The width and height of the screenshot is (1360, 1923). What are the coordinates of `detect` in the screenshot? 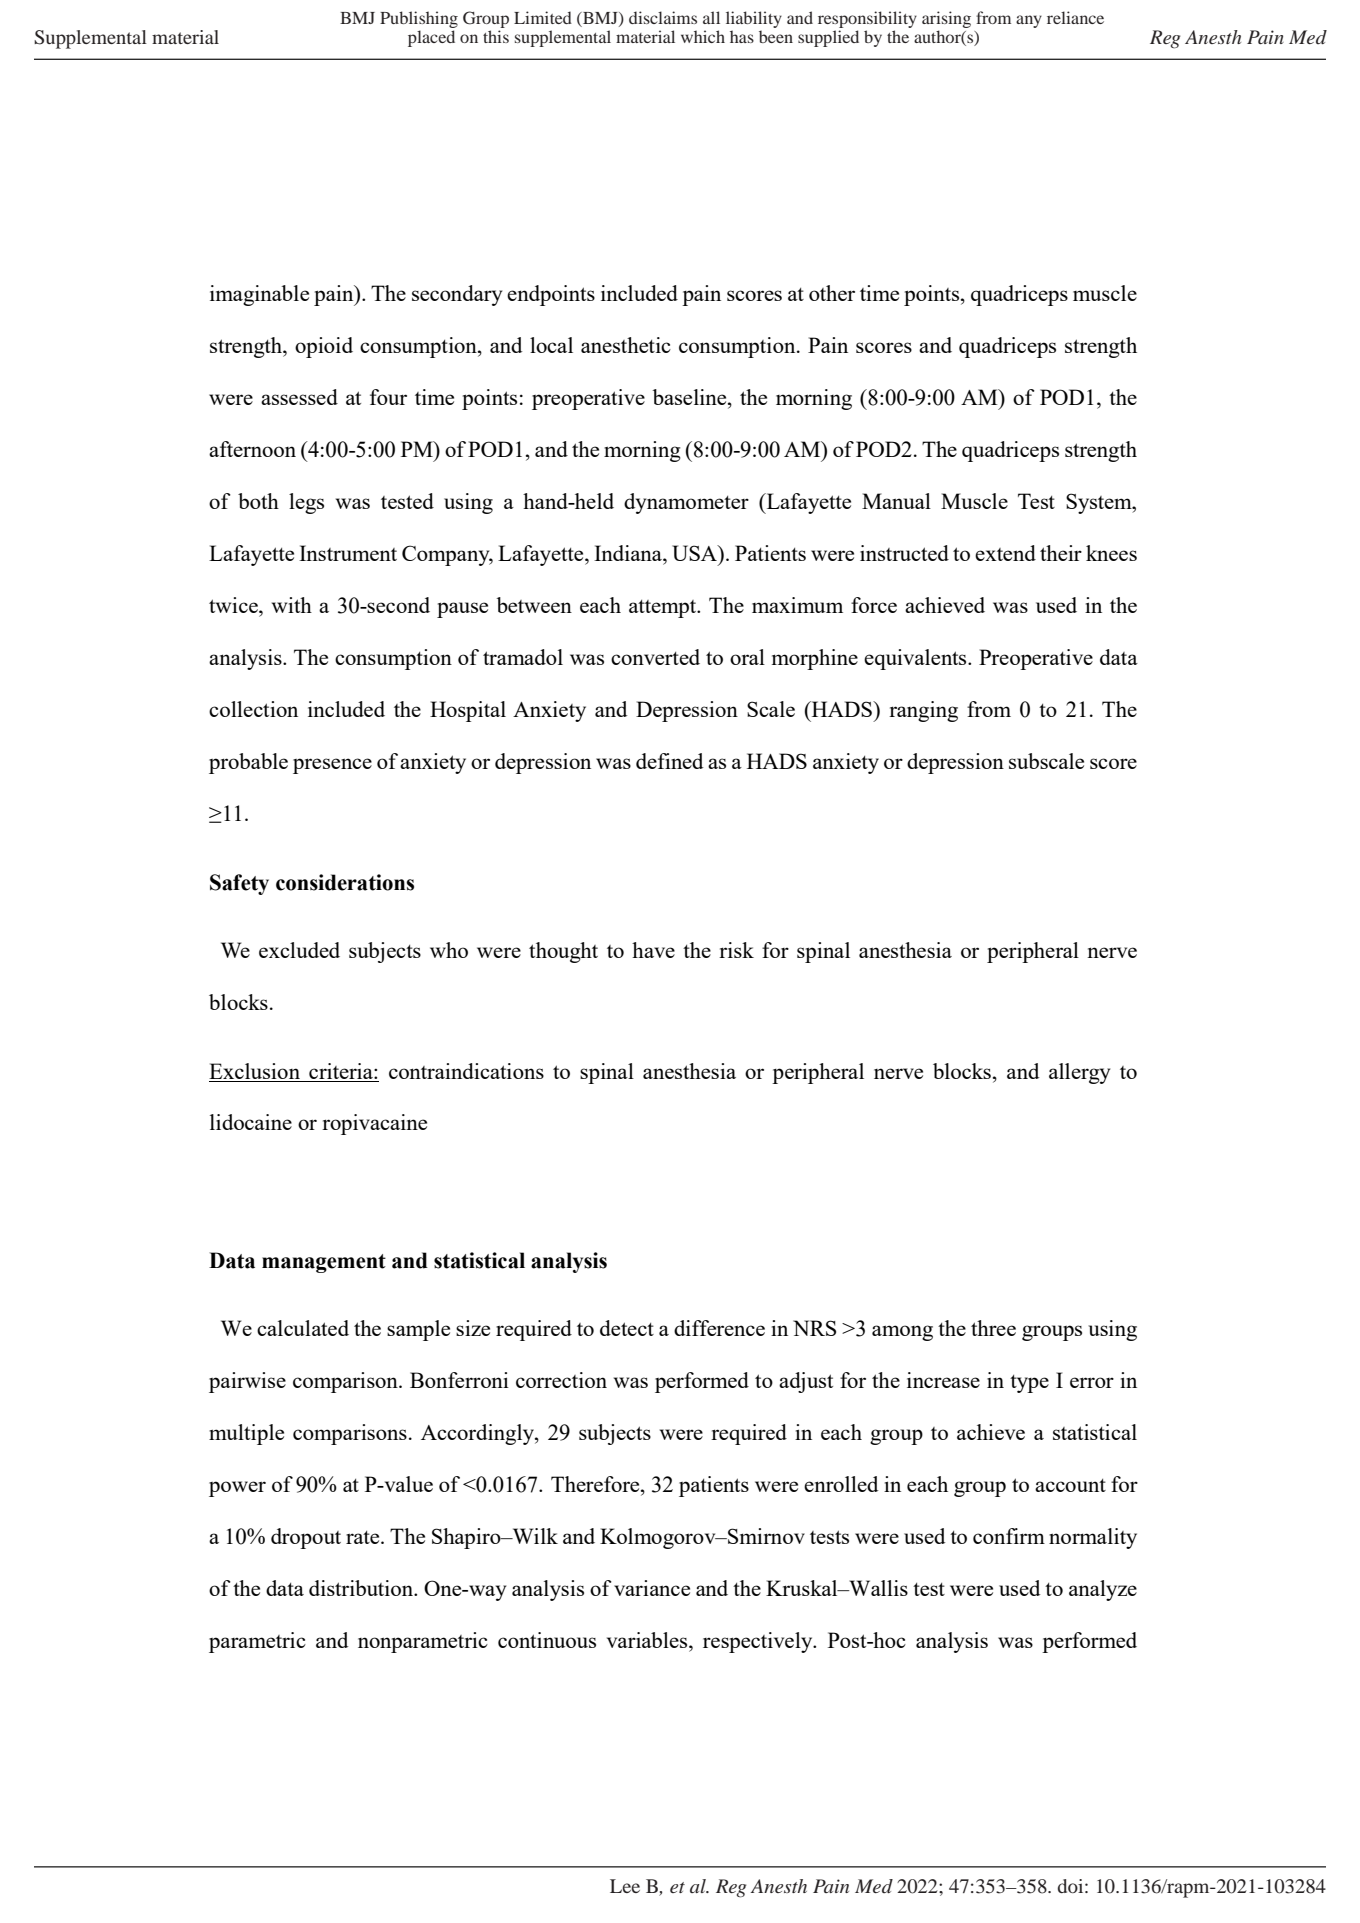 It's located at (627, 1328).
